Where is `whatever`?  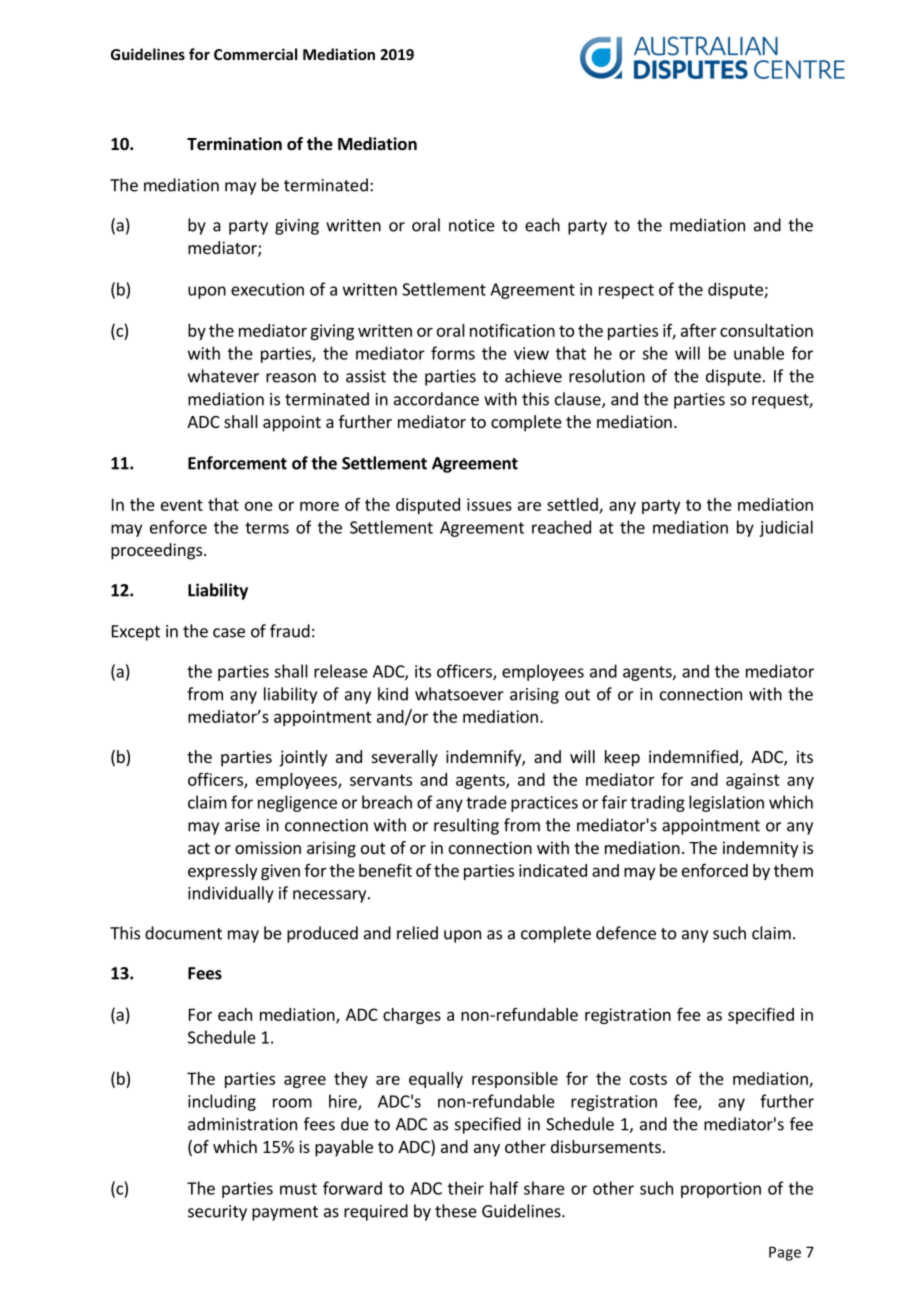
whatever is located at coordinates (223, 376).
